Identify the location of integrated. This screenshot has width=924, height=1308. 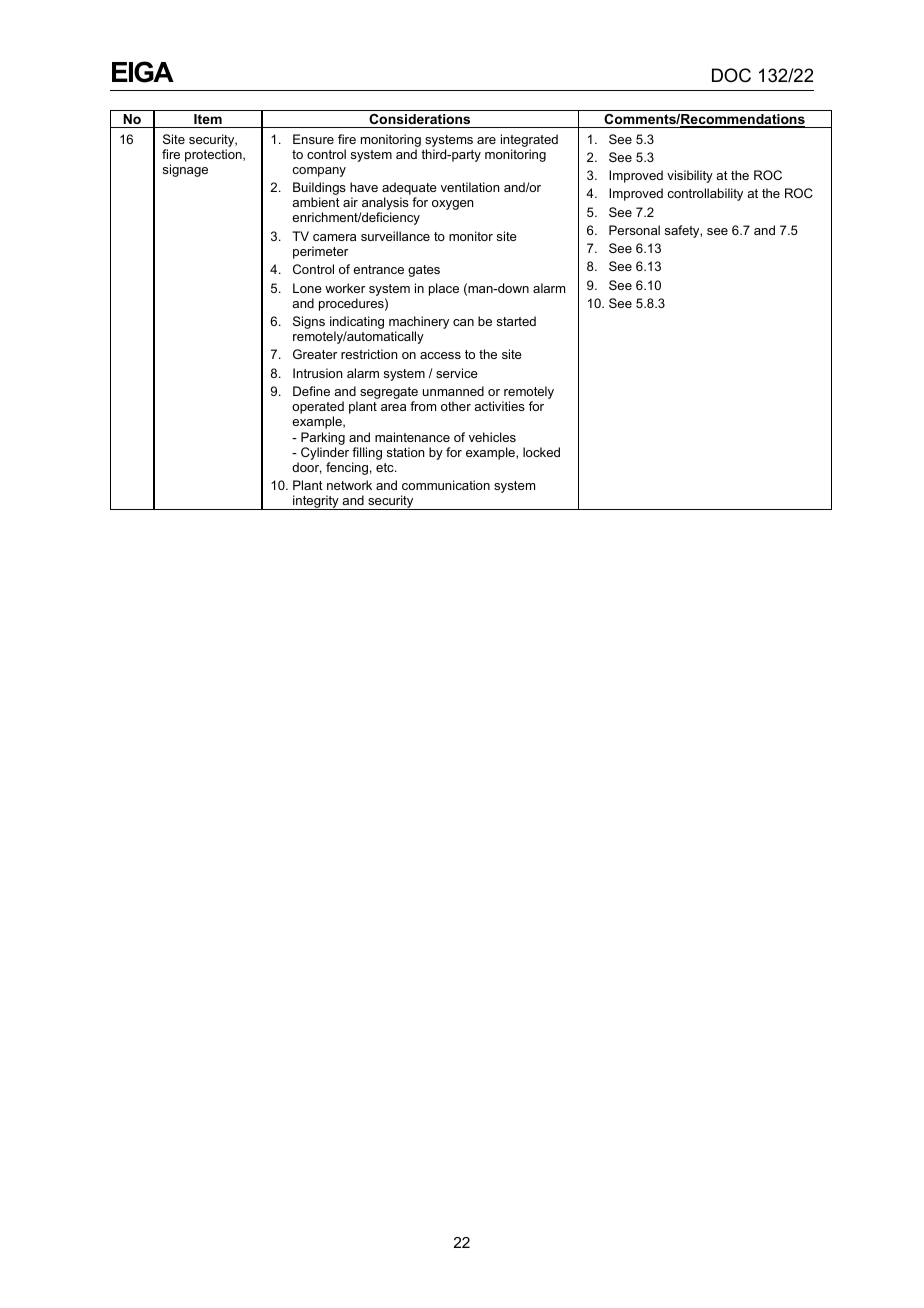
(529, 140).
